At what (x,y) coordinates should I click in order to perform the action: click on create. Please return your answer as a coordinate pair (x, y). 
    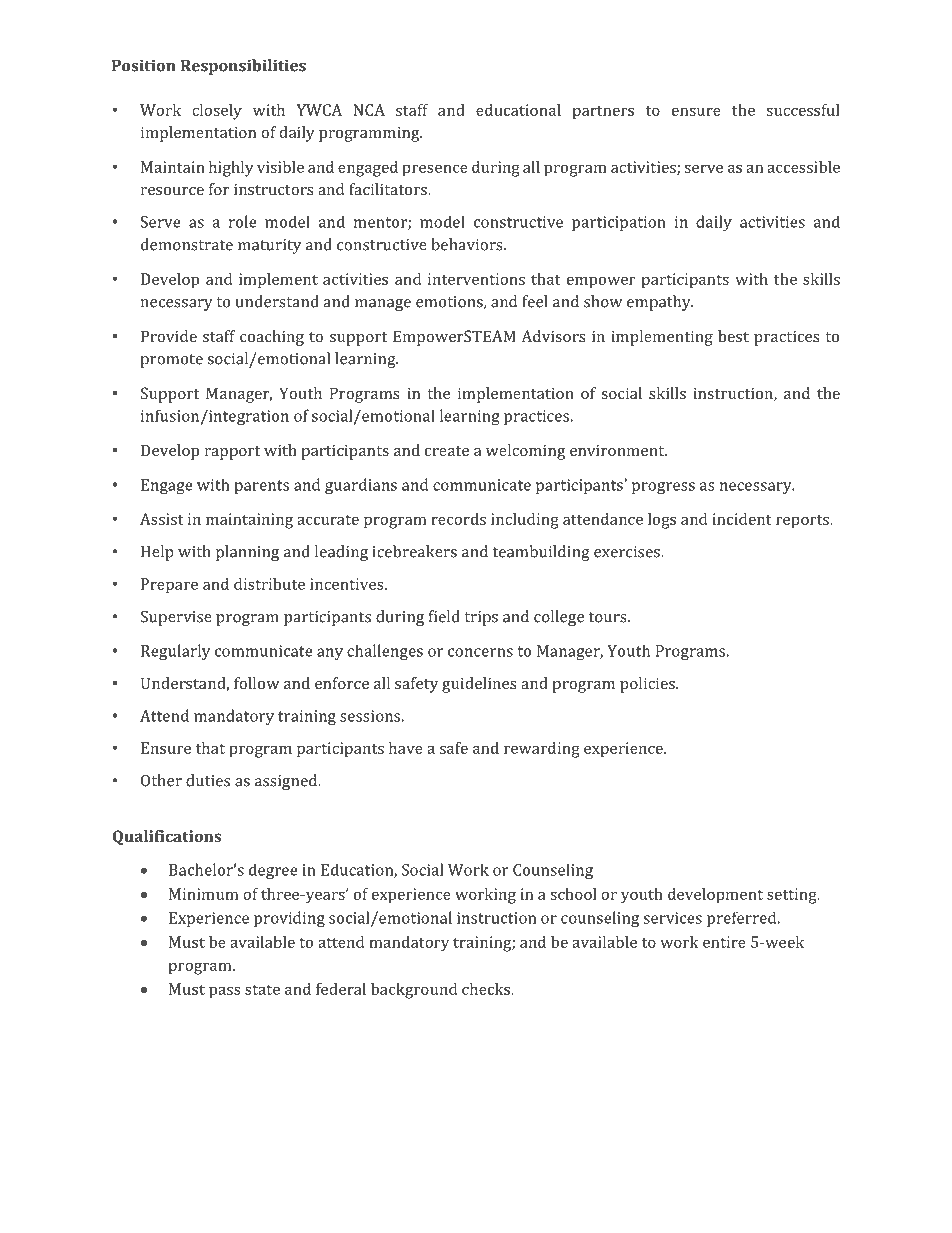
    Looking at the image, I should click on (447, 451).
